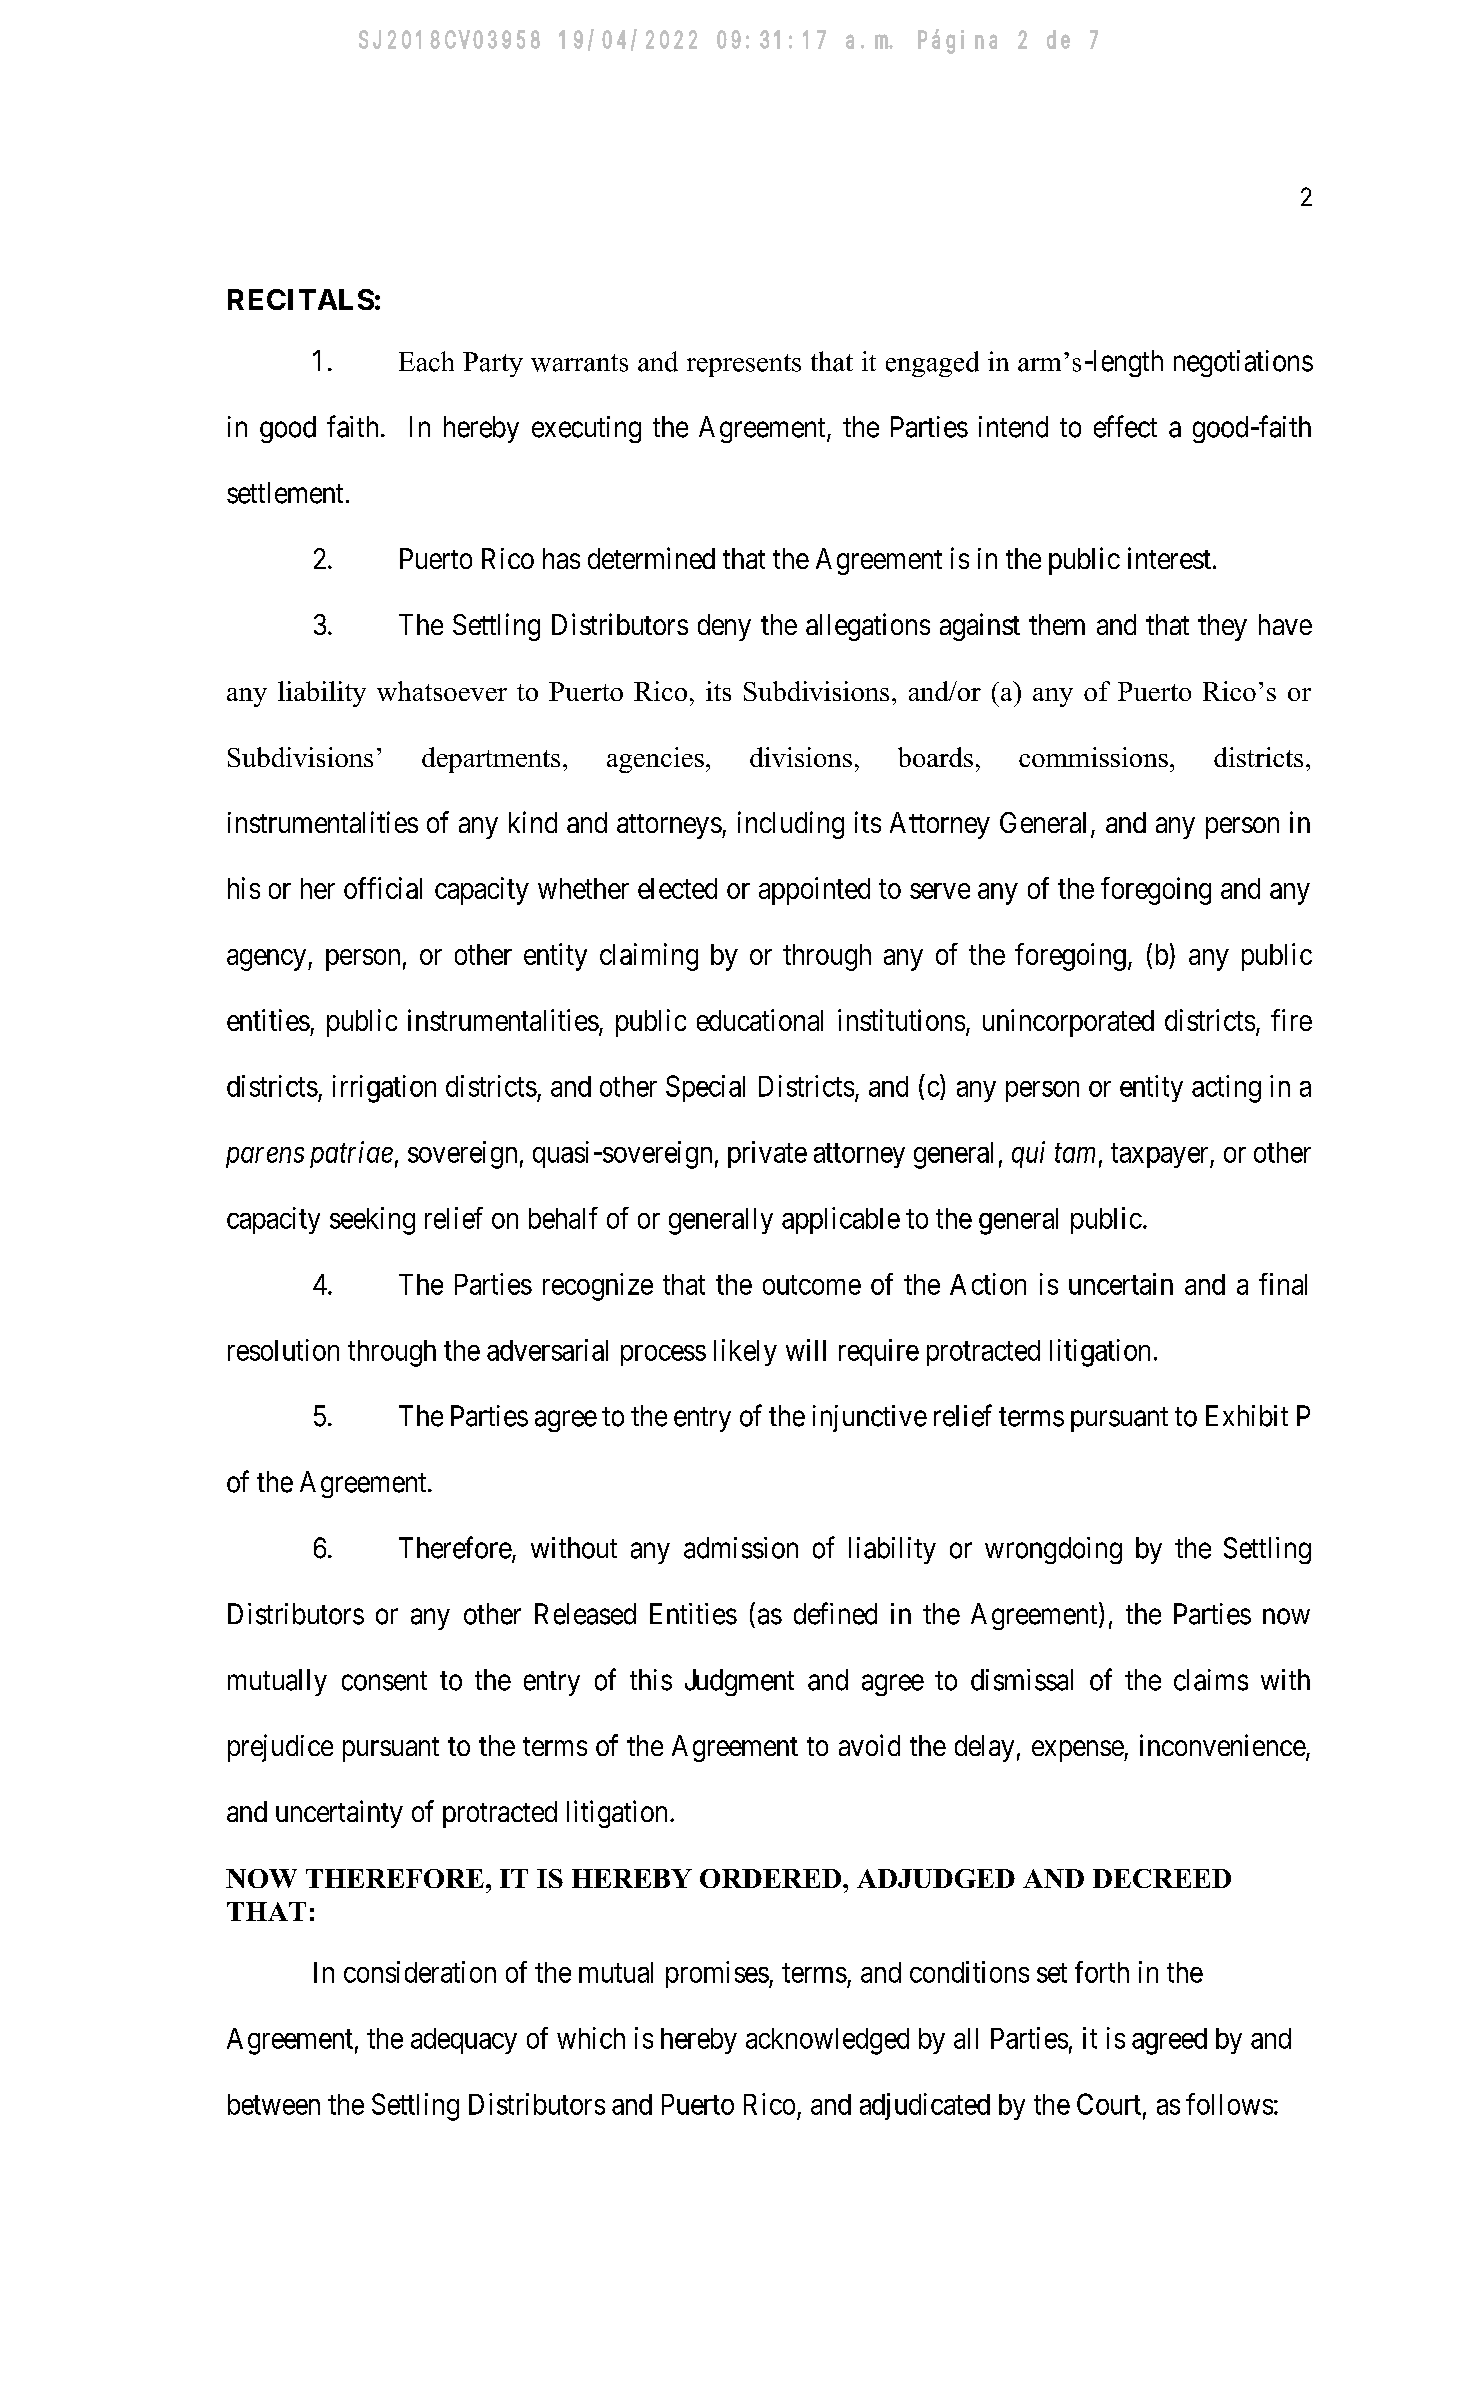 Image resolution: width=1462 pixels, height=2408 pixels. Describe the element at coordinates (1068, 1023) in the screenshot. I see `unincorporated` at that location.
